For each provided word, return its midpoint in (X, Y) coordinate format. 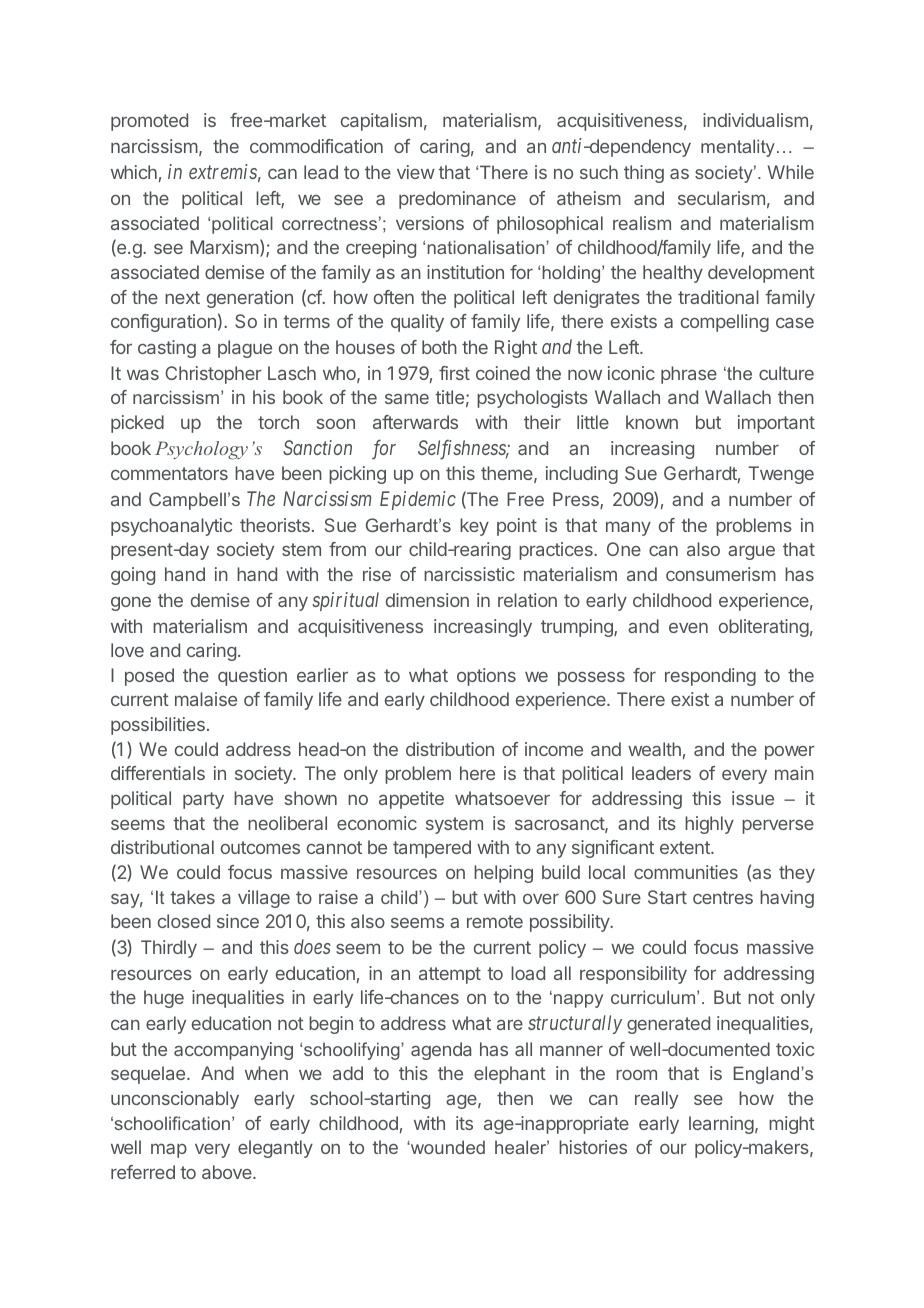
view (416, 172)
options (486, 677)
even (688, 628)
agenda (441, 1051)
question (252, 677)
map (169, 1150)
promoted (149, 122)
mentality (738, 148)
